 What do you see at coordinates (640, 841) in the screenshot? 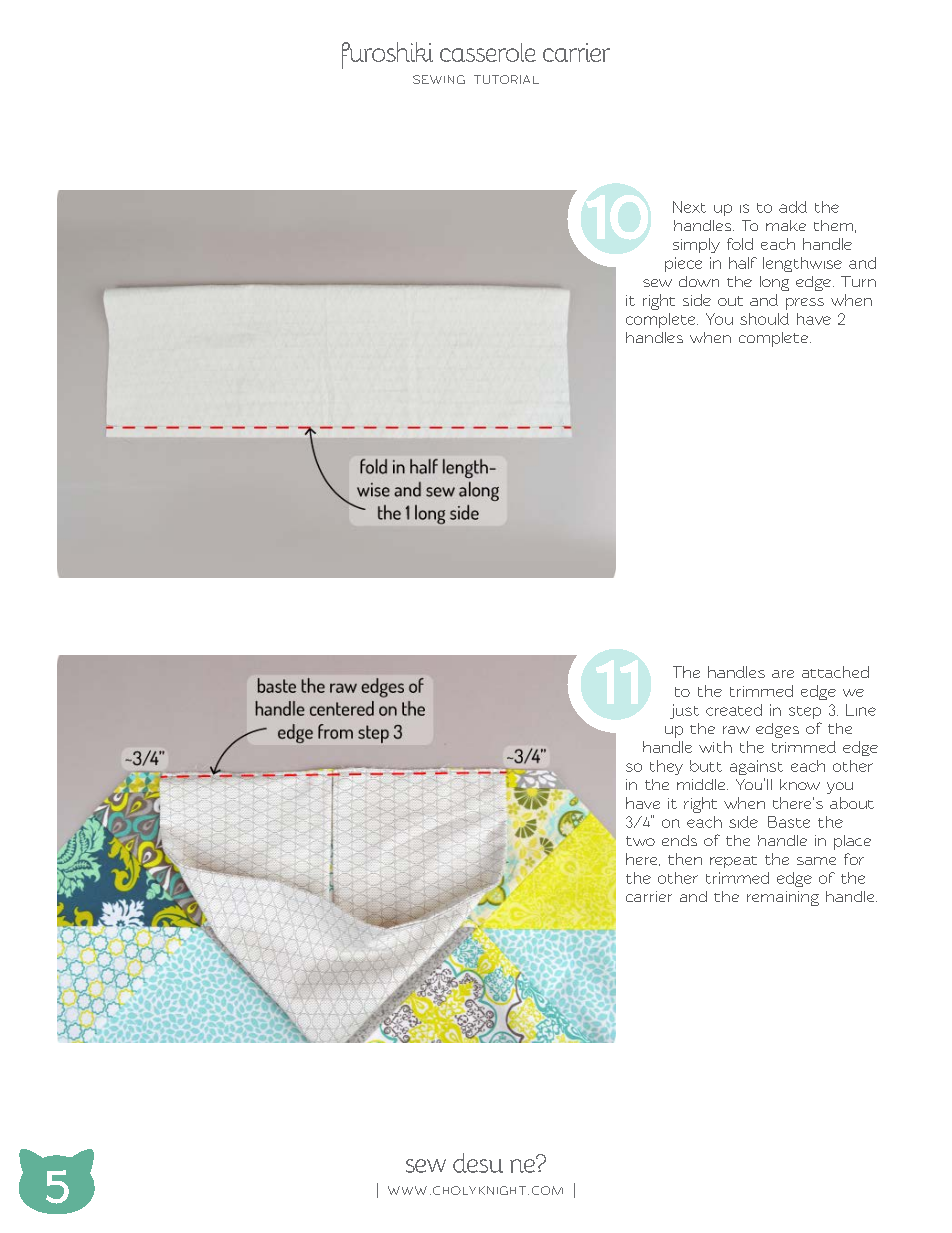
I see `two` at bounding box center [640, 841].
